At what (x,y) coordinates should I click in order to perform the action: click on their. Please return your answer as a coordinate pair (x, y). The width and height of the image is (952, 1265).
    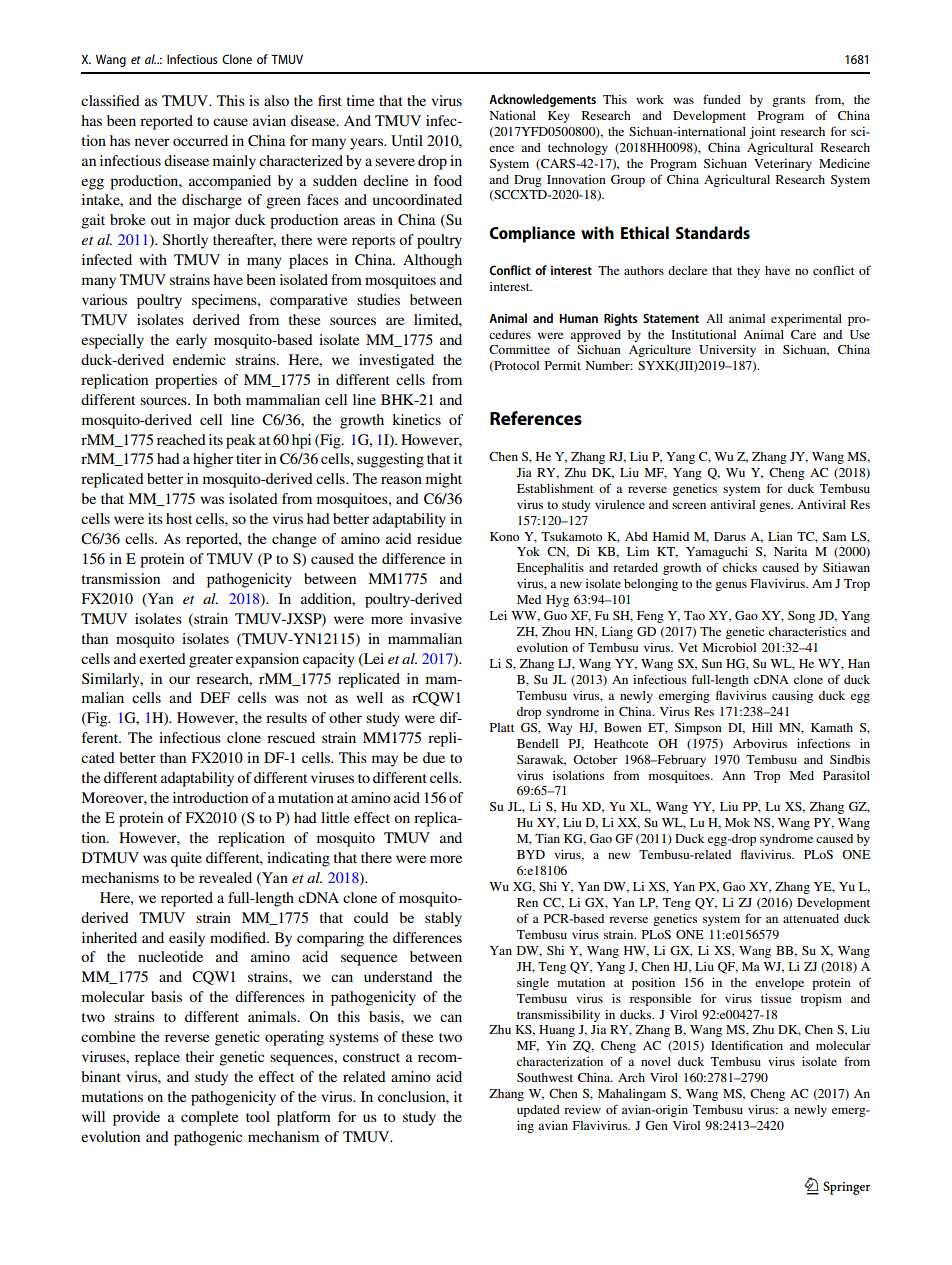
    Looking at the image, I should click on (200, 1056).
